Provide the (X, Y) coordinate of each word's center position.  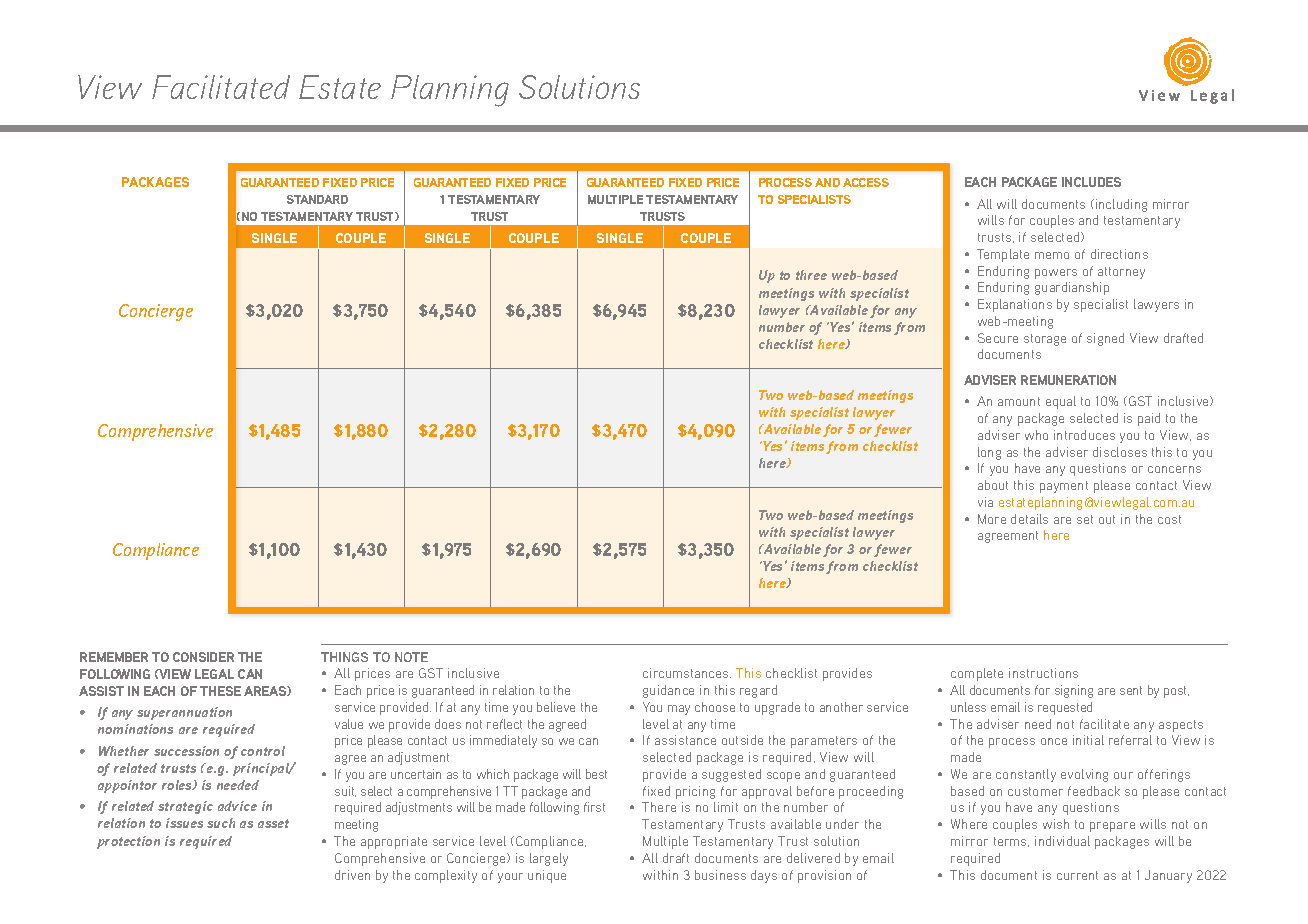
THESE (220, 691)
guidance (668, 691)
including (1121, 205)
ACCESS (866, 182)
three (811, 275)
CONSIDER (203, 657)
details (1029, 519)
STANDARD (317, 199)
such (221, 823)
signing (1074, 691)
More (992, 519)
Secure (998, 338)
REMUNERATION (1068, 380)
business (720, 875)
